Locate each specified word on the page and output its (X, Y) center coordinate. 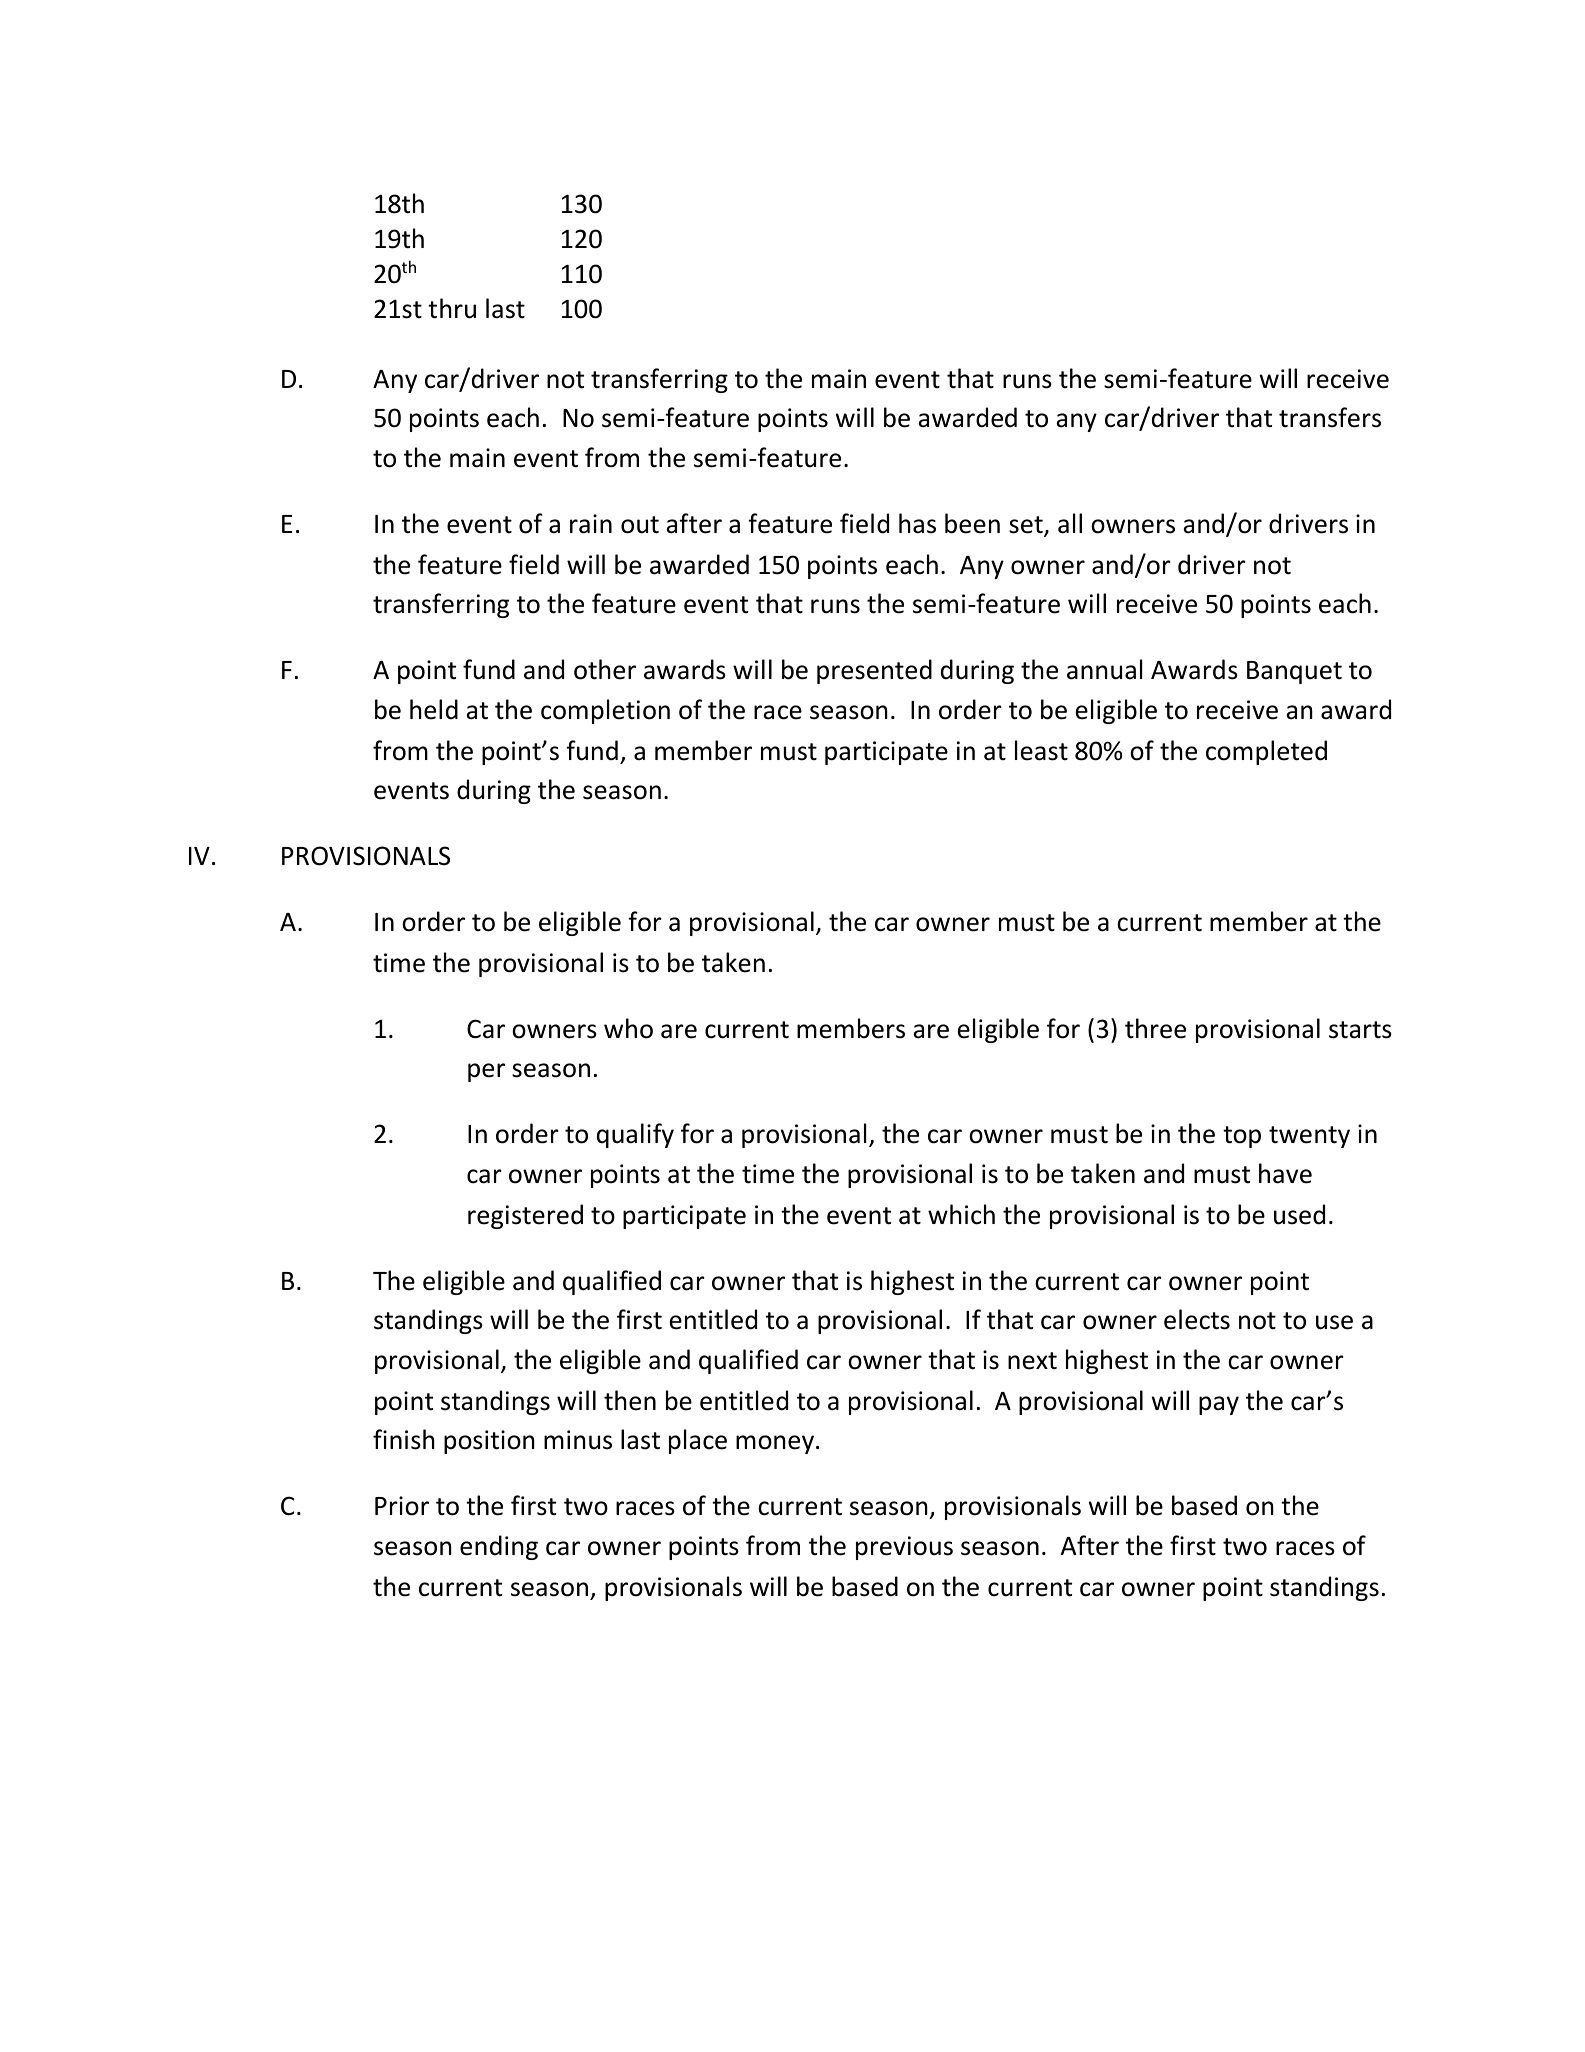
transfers (1330, 417)
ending (499, 1547)
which (961, 1214)
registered (525, 1216)
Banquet (1294, 672)
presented (874, 671)
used (1299, 1214)
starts (1360, 1030)
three (1155, 1028)
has (917, 523)
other (605, 669)
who (628, 1028)
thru (452, 308)
